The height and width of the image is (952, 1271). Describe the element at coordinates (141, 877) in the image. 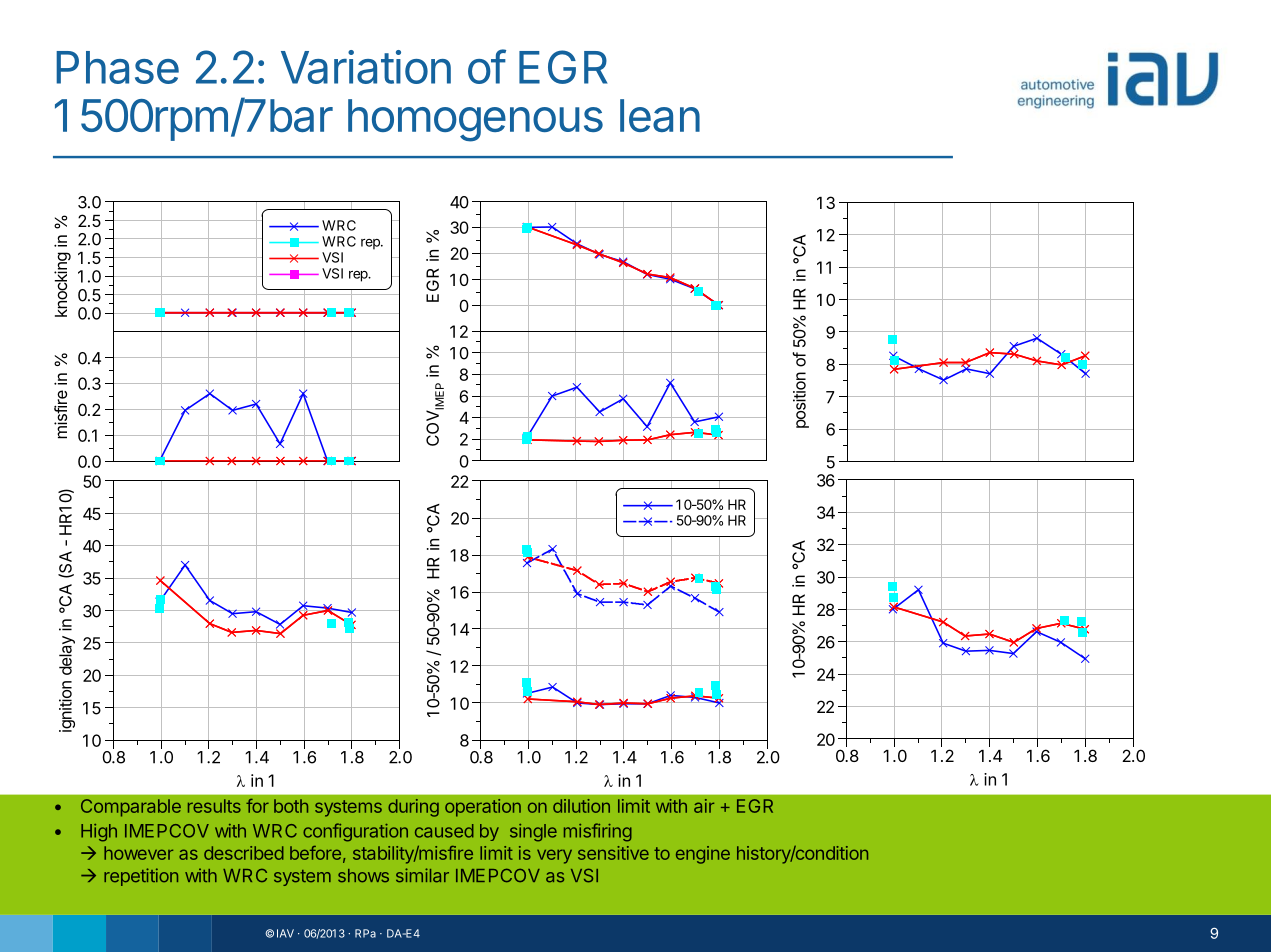

I see `repetition` at that location.
